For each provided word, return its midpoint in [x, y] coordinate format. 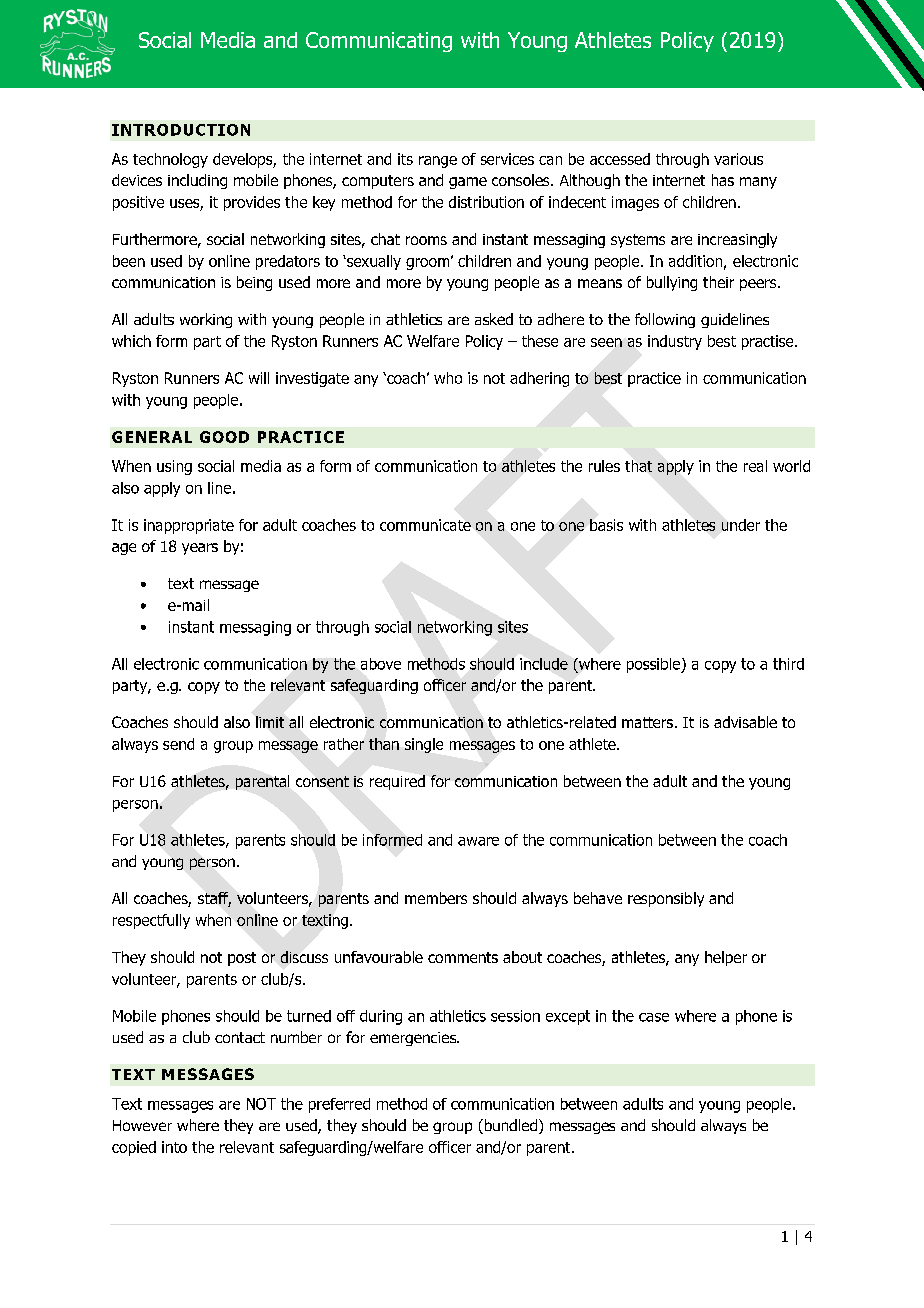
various [738, 159]
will [259, 378]
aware [478, 841]
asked [494, 319]
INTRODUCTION [181, 130]
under [741, 525]
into [174, 1147]
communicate [425, 525]
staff [214, 899]
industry [675, 342]
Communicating [379, 42]
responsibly [666, 899]
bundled [511, 1126]
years [200, 549]
